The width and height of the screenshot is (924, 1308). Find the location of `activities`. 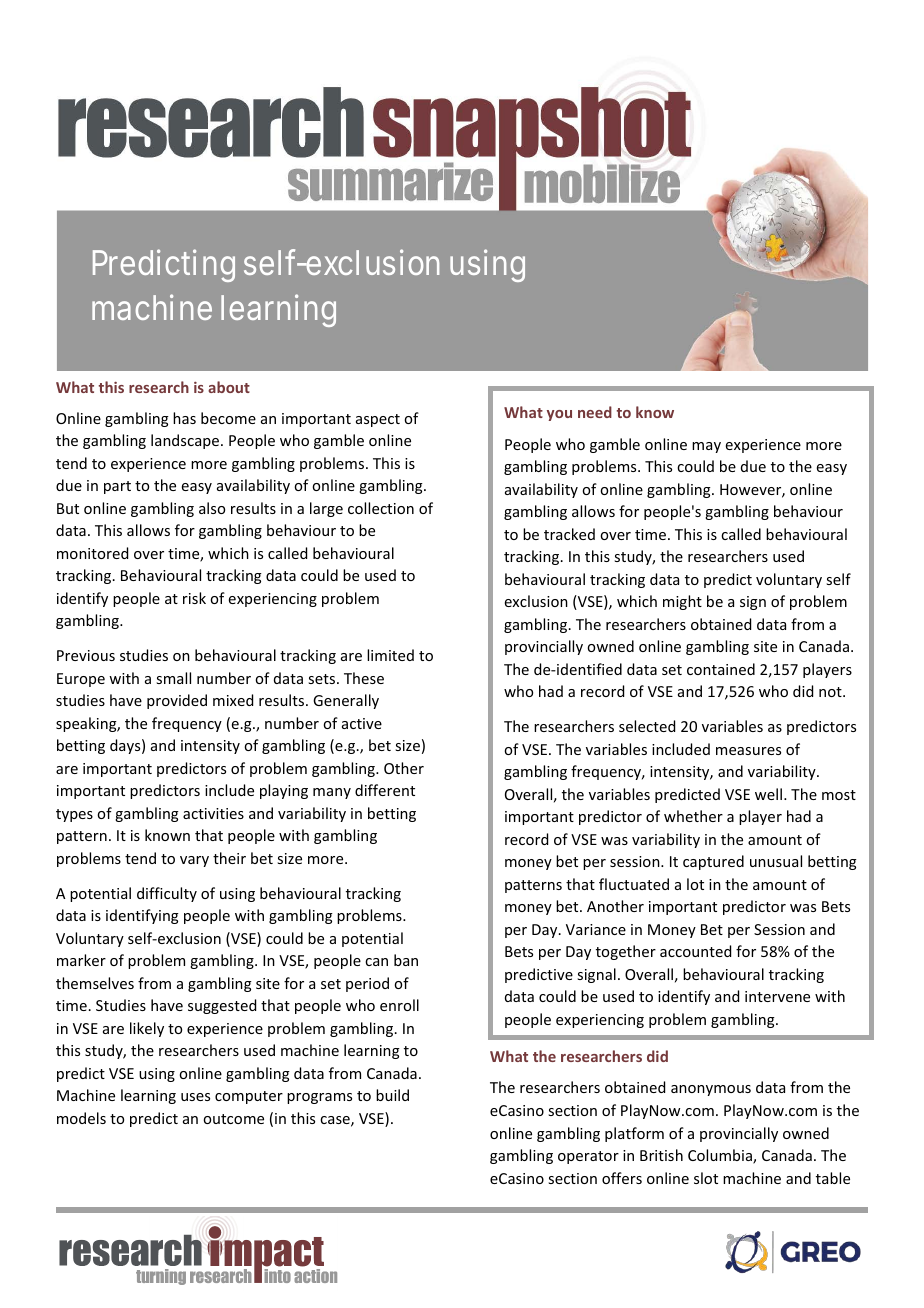

activities is located at coordinates (213, 813).
